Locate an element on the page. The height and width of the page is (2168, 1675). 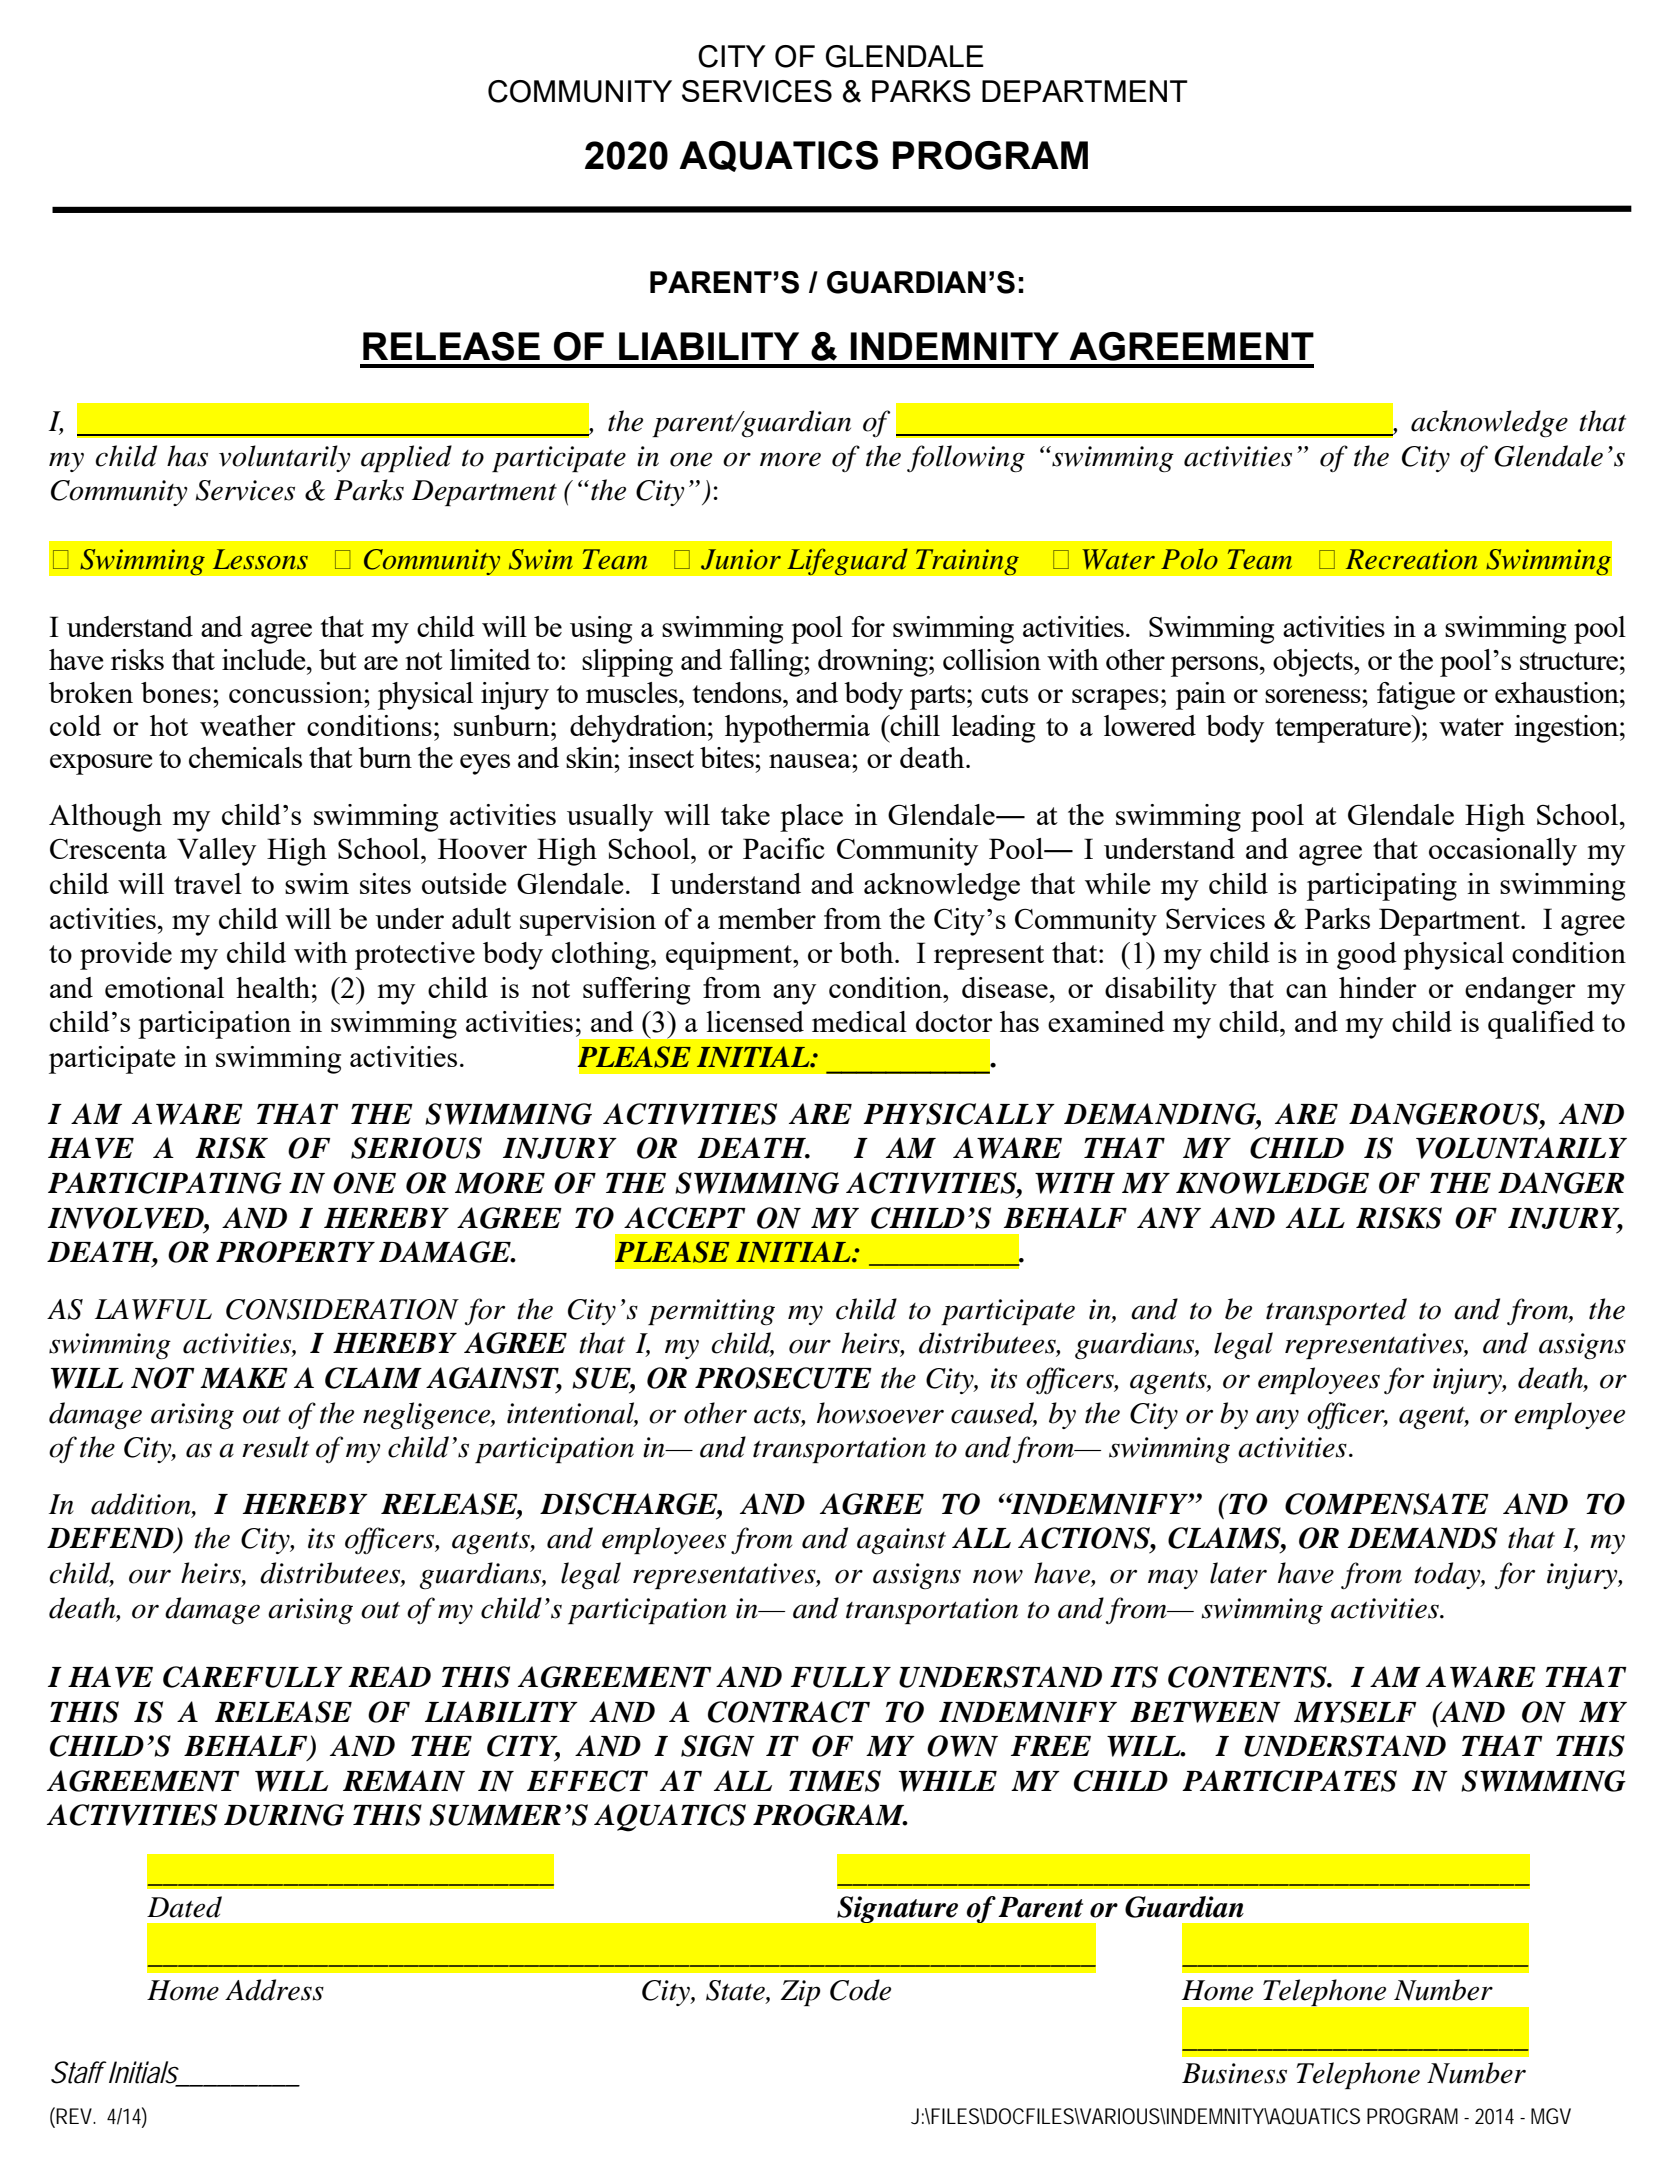
permitting is located at coordinates (711, 1312).
